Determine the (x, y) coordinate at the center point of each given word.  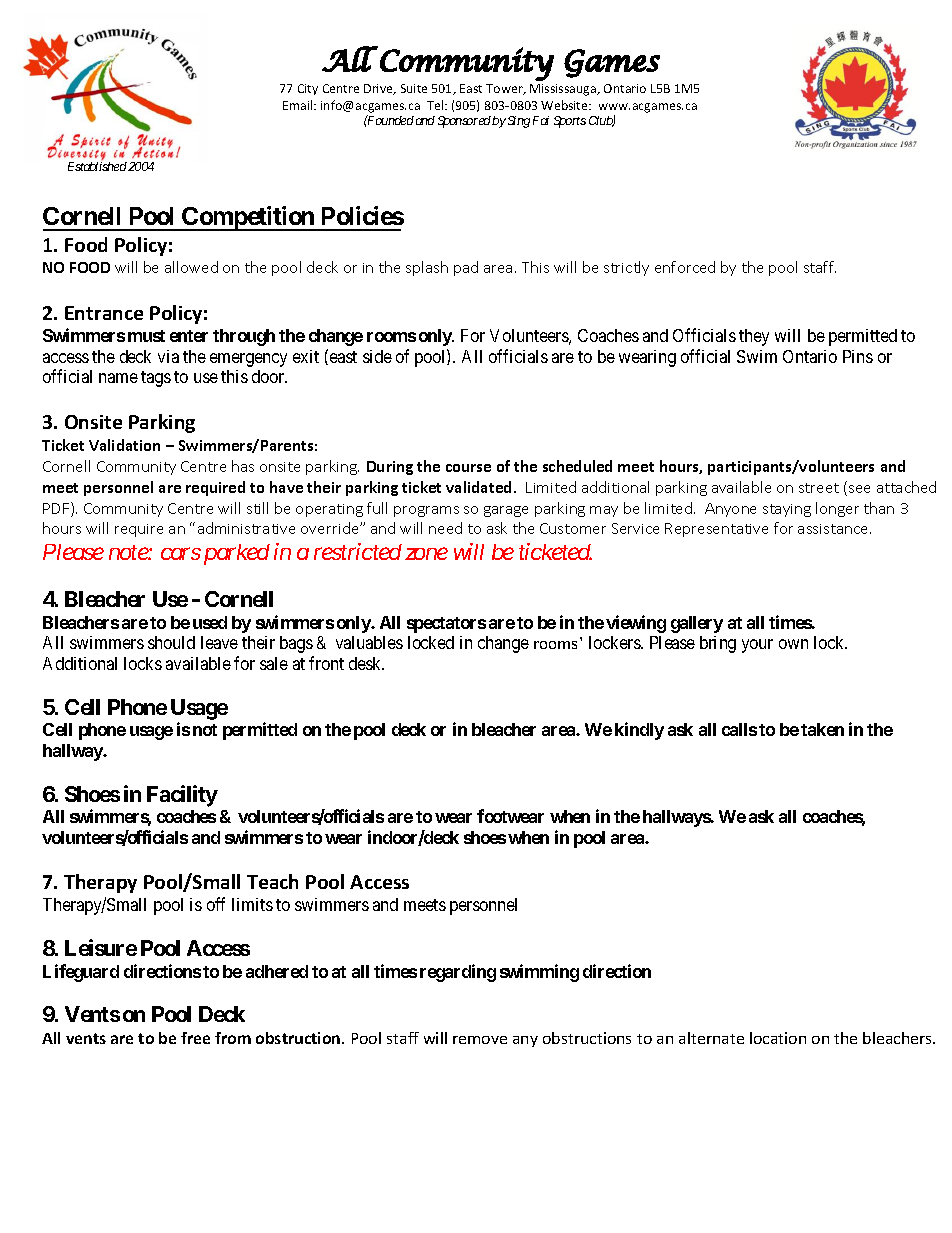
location (778, 1038)
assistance (834, 529)
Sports (570, 122)
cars (181, 554)
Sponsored (464, 122)
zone (426, 554)
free (195, 1038)
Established (97, 166)
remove (480, 1040)
